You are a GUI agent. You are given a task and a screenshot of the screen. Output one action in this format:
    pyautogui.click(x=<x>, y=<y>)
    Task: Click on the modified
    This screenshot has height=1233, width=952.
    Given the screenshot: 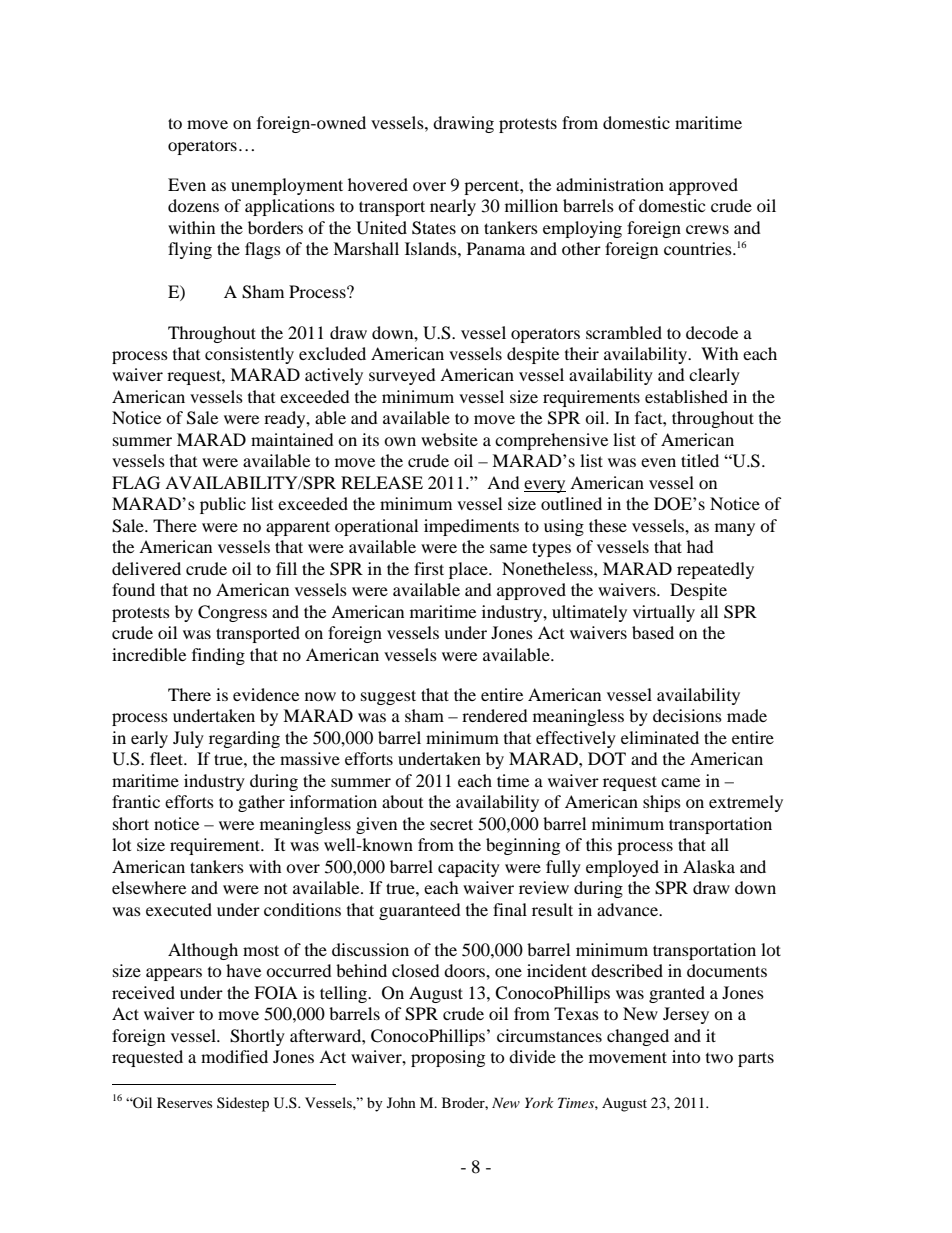 What is the action you would take?
    pyautogui.click(x=234, y=1056)
